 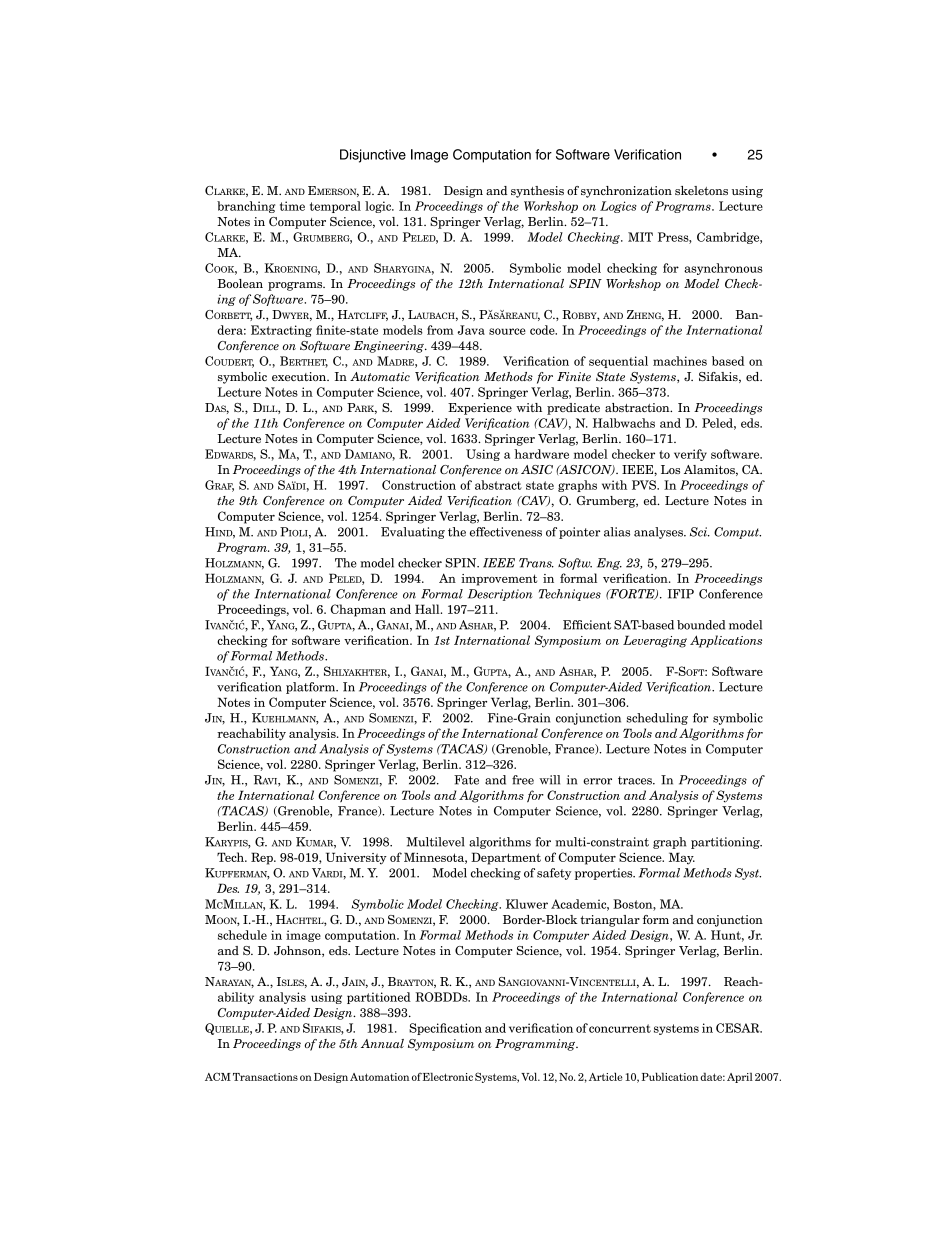 I want to click on ACM, so click(x=218, y=1076).
